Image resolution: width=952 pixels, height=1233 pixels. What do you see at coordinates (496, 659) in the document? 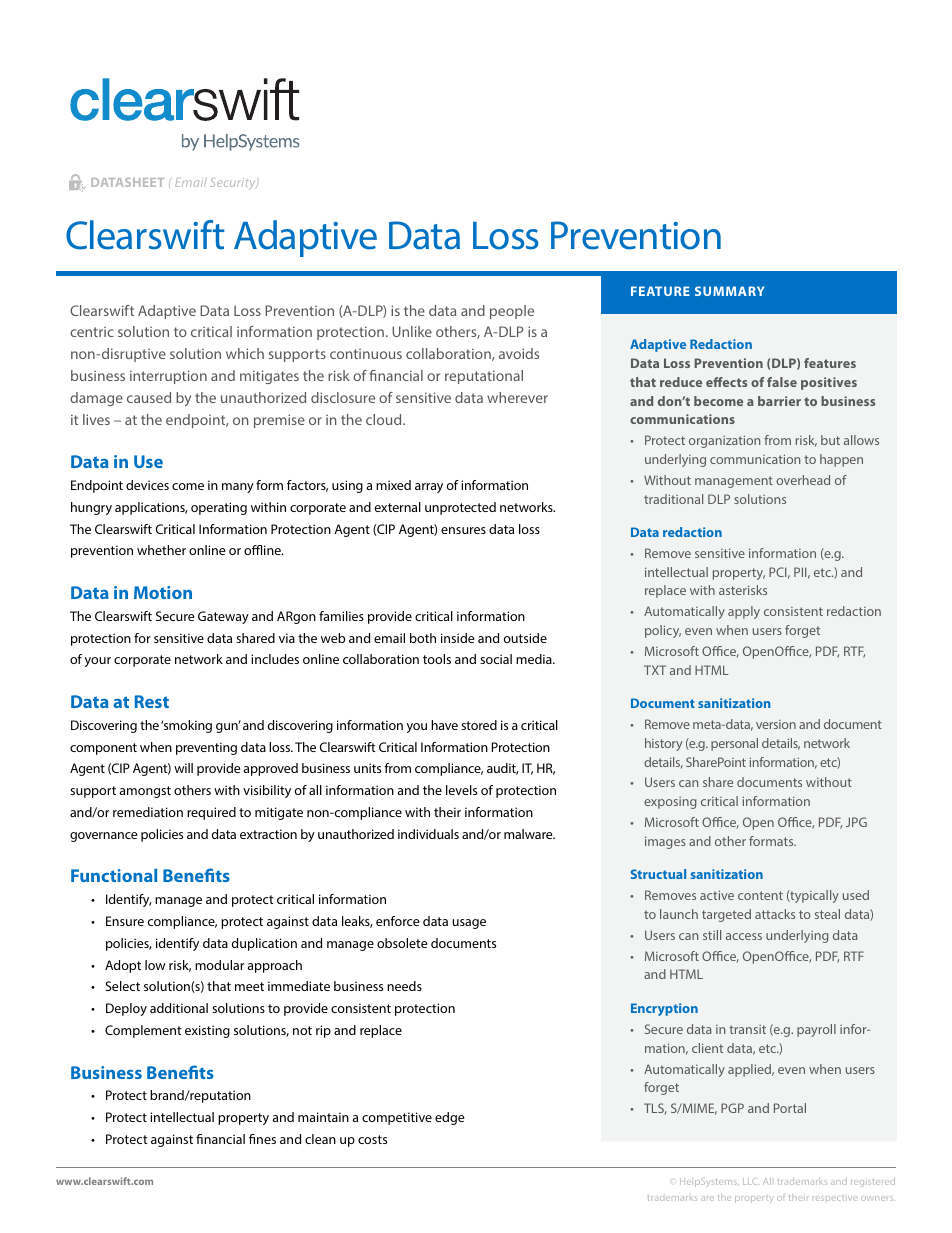
I see `social` at bounding box center [496, 659].
